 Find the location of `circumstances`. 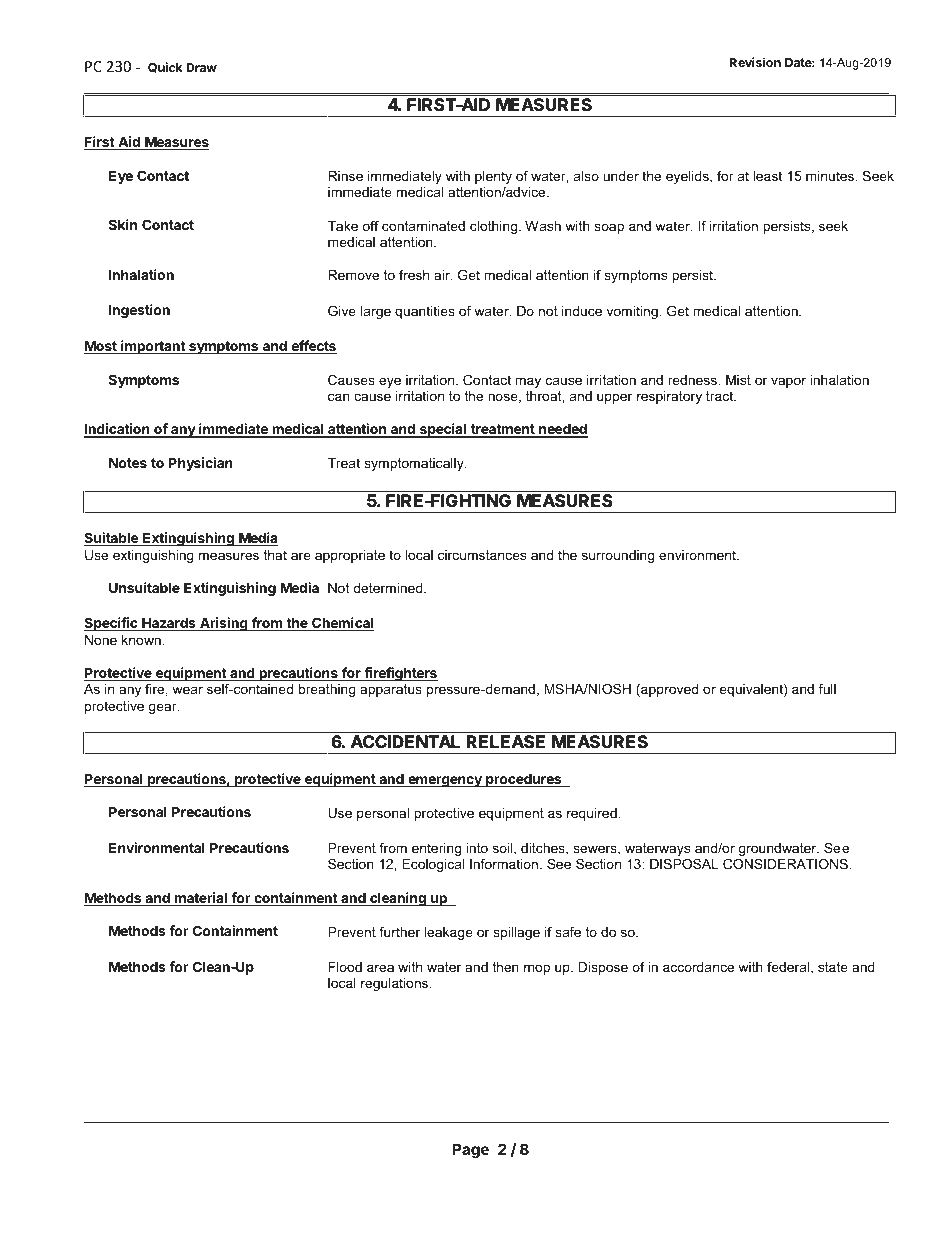

circumstances is located at coordinates (482, 555).
